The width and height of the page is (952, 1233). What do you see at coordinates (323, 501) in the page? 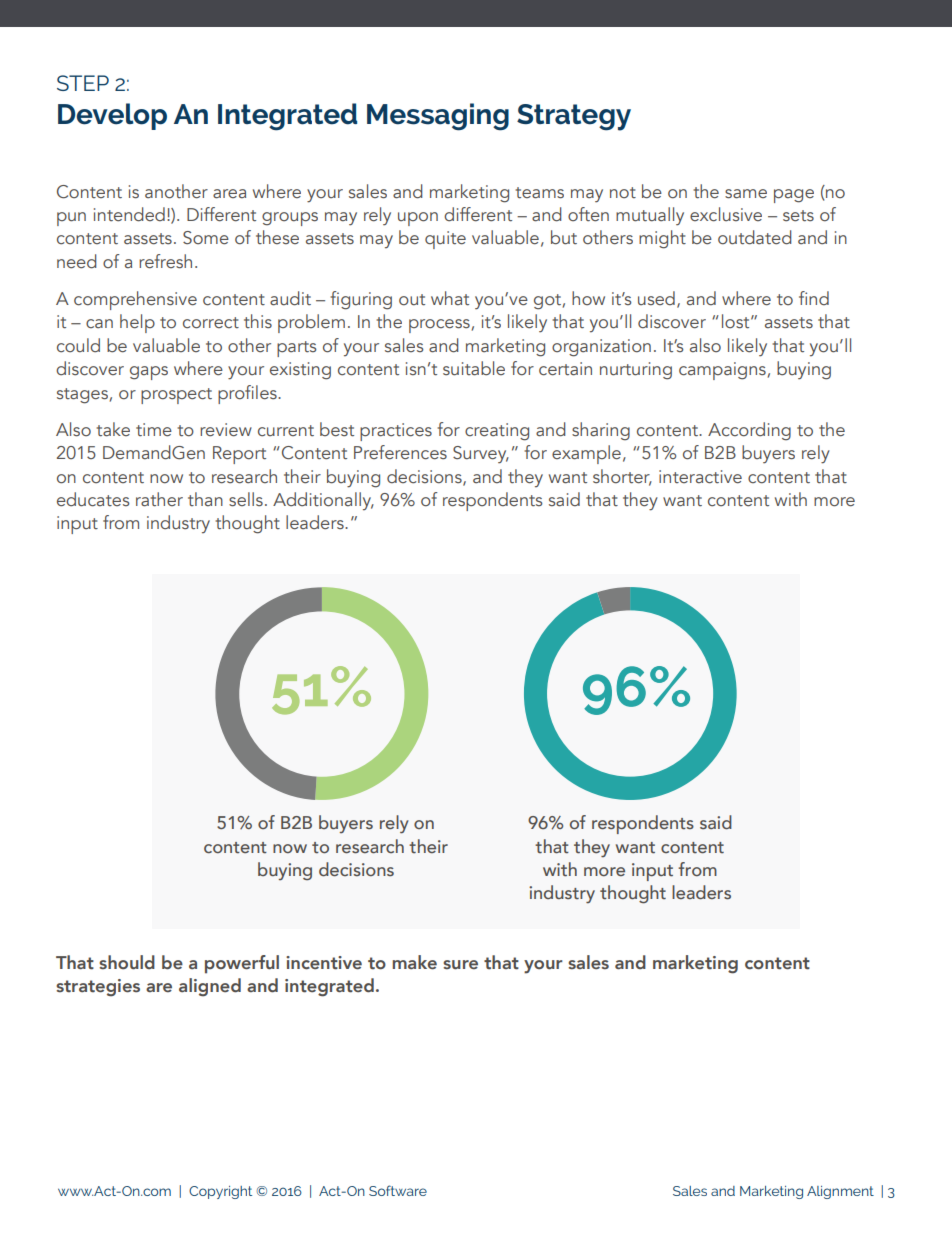
I see `Additionally` at bounding box center [323, 501].
